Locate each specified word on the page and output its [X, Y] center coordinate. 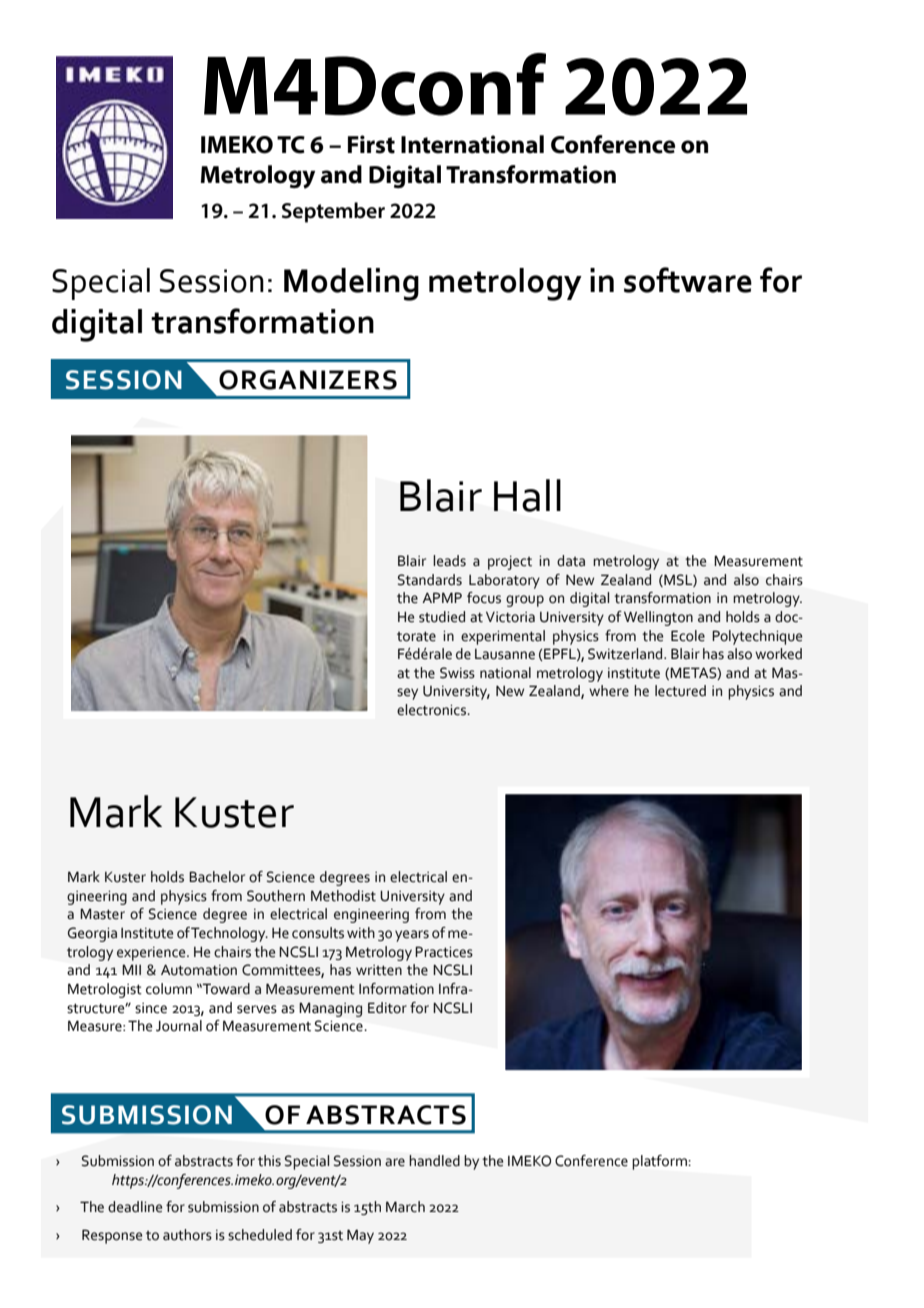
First [371, 144]
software [688, 280]
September [333, 212]
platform [660, 1162]
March [405, 1207]
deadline [135, 1207]
